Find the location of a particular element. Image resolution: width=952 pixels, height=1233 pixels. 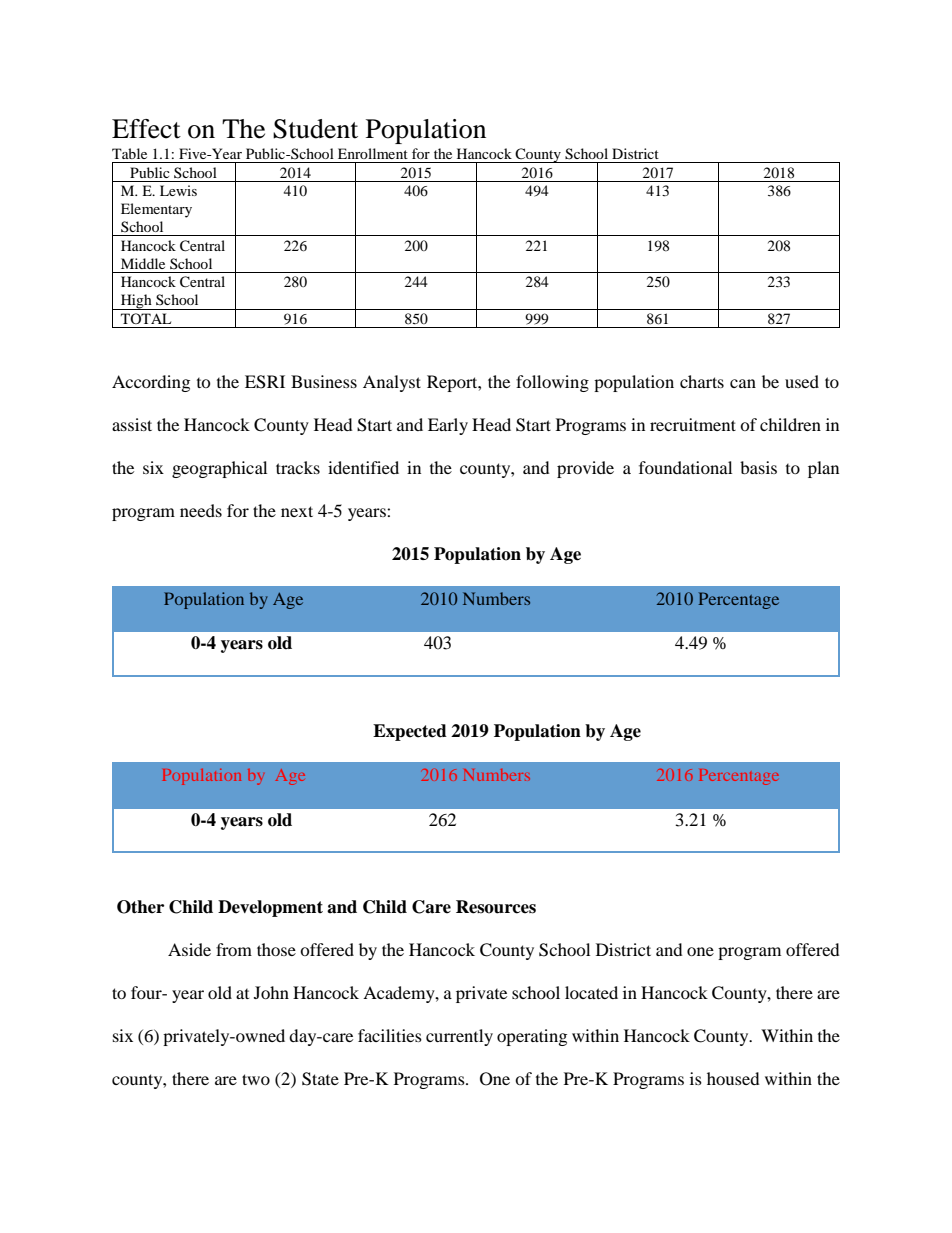

ESRI is located at coordinates (265, 382).
